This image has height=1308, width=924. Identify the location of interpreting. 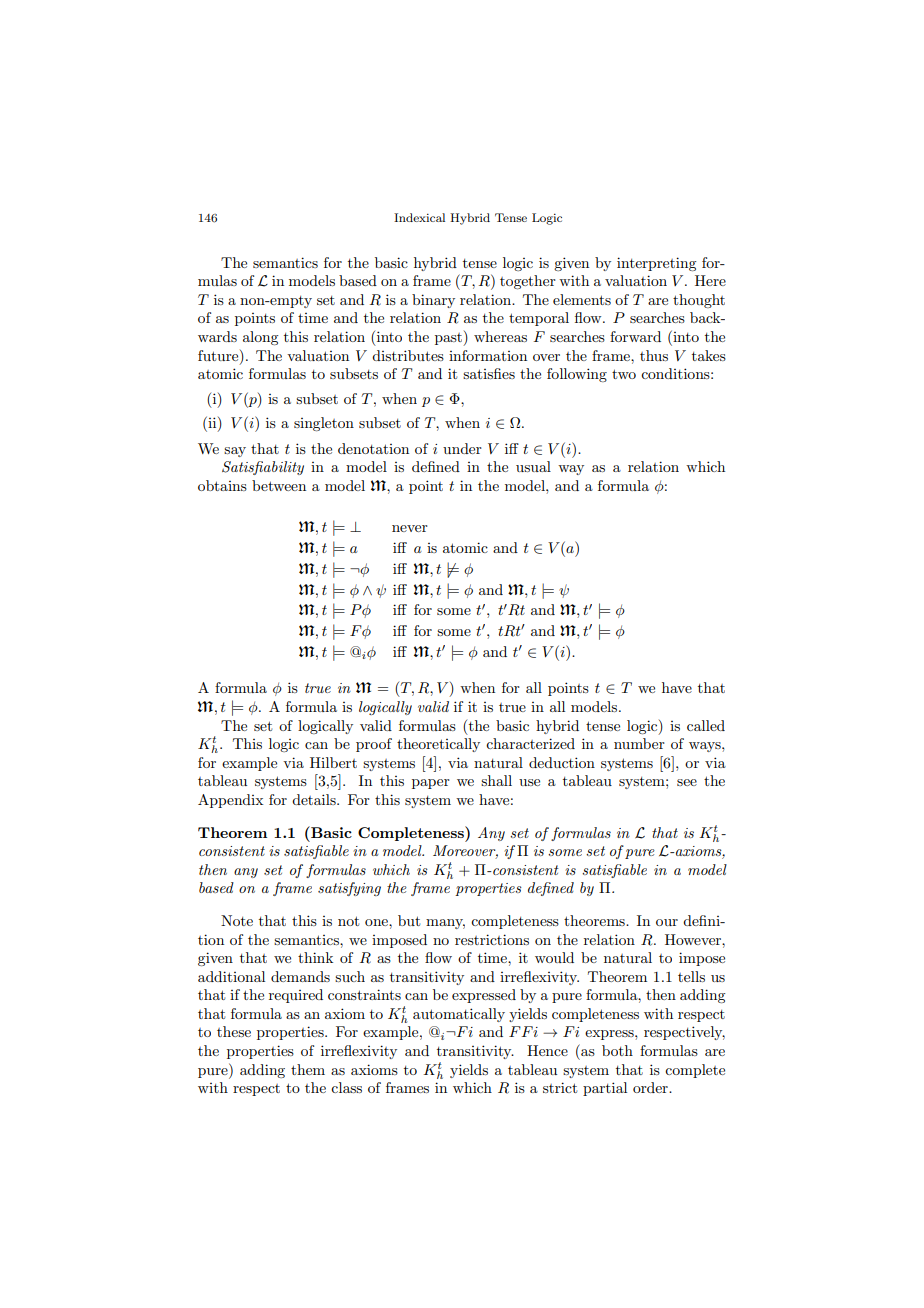
(656, 264).
